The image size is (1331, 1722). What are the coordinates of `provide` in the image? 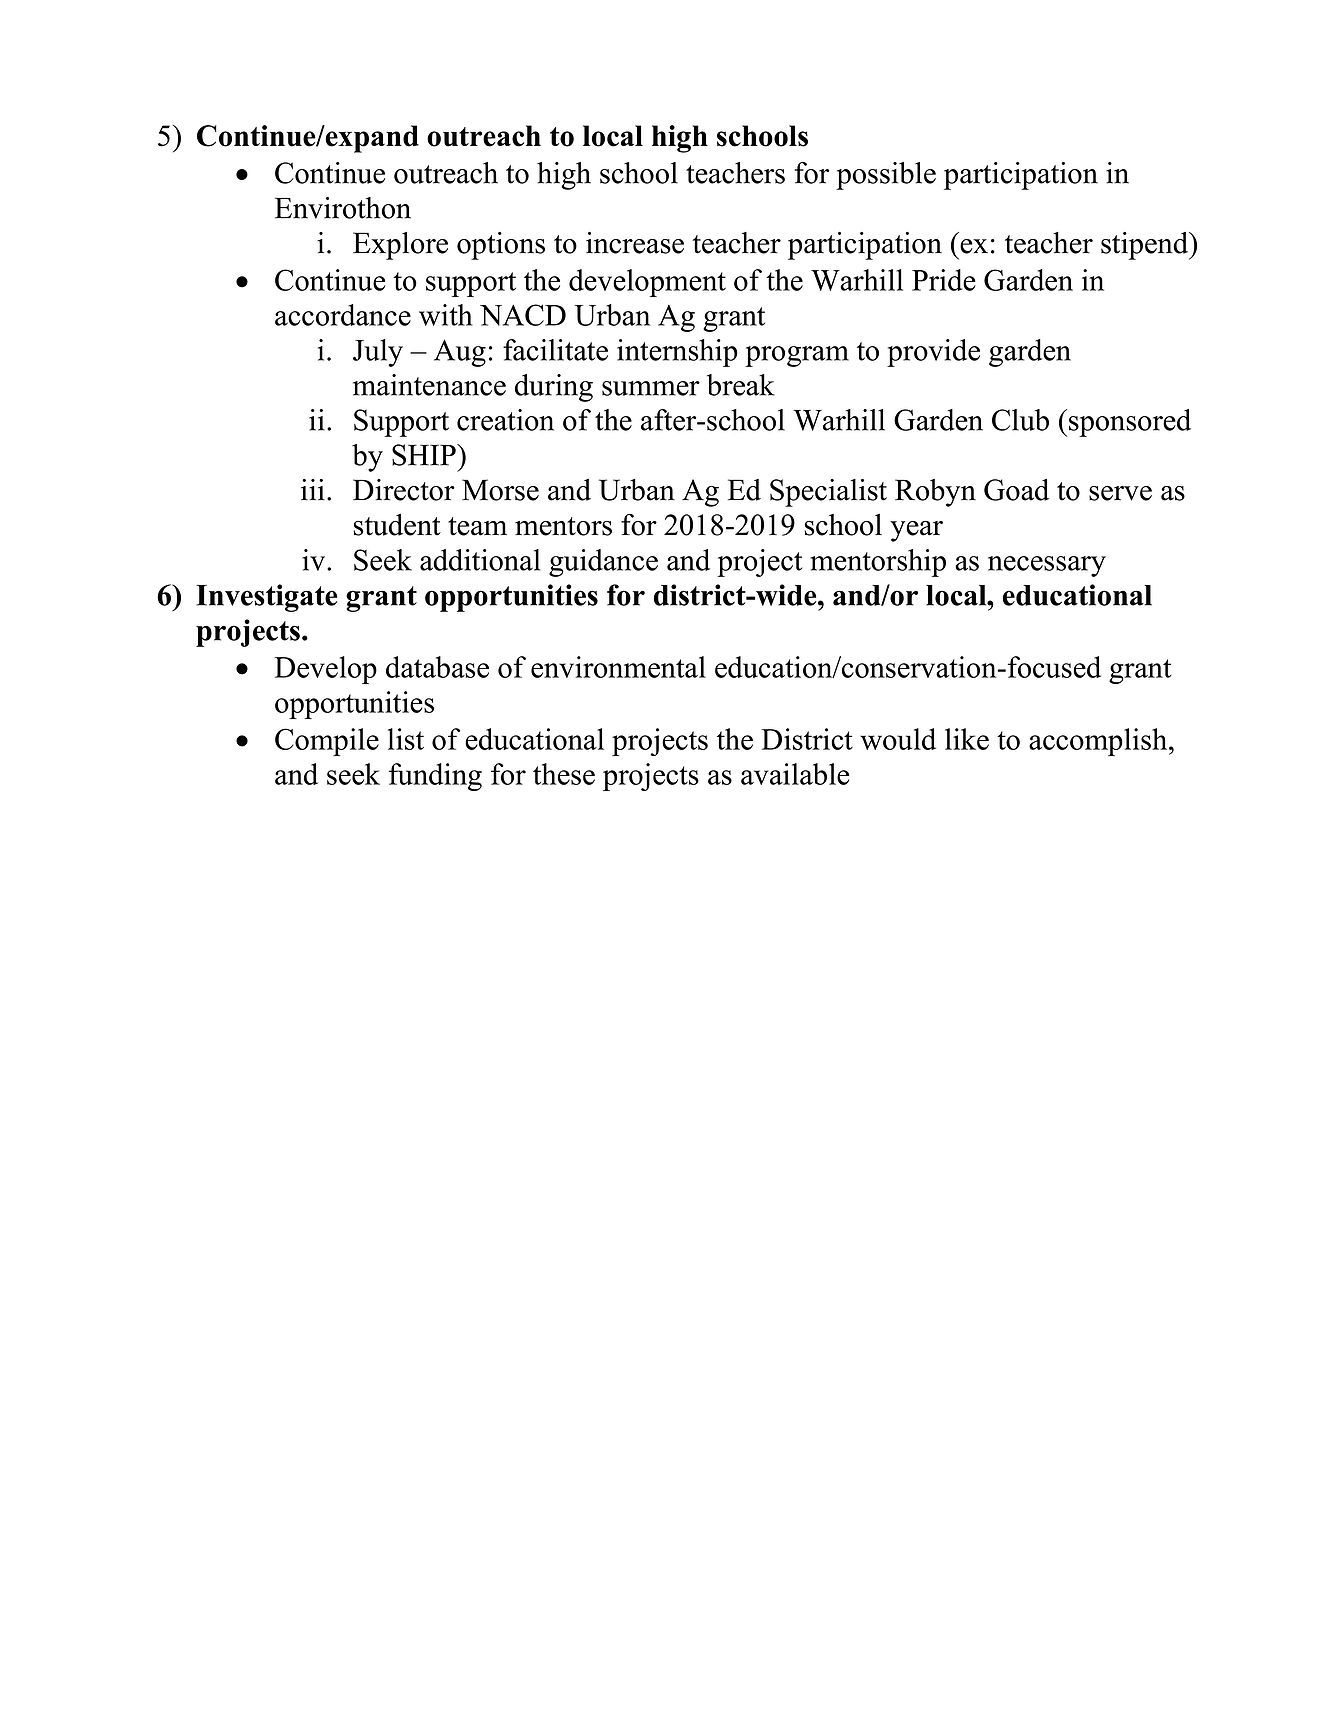 It's located at (933, 353).
